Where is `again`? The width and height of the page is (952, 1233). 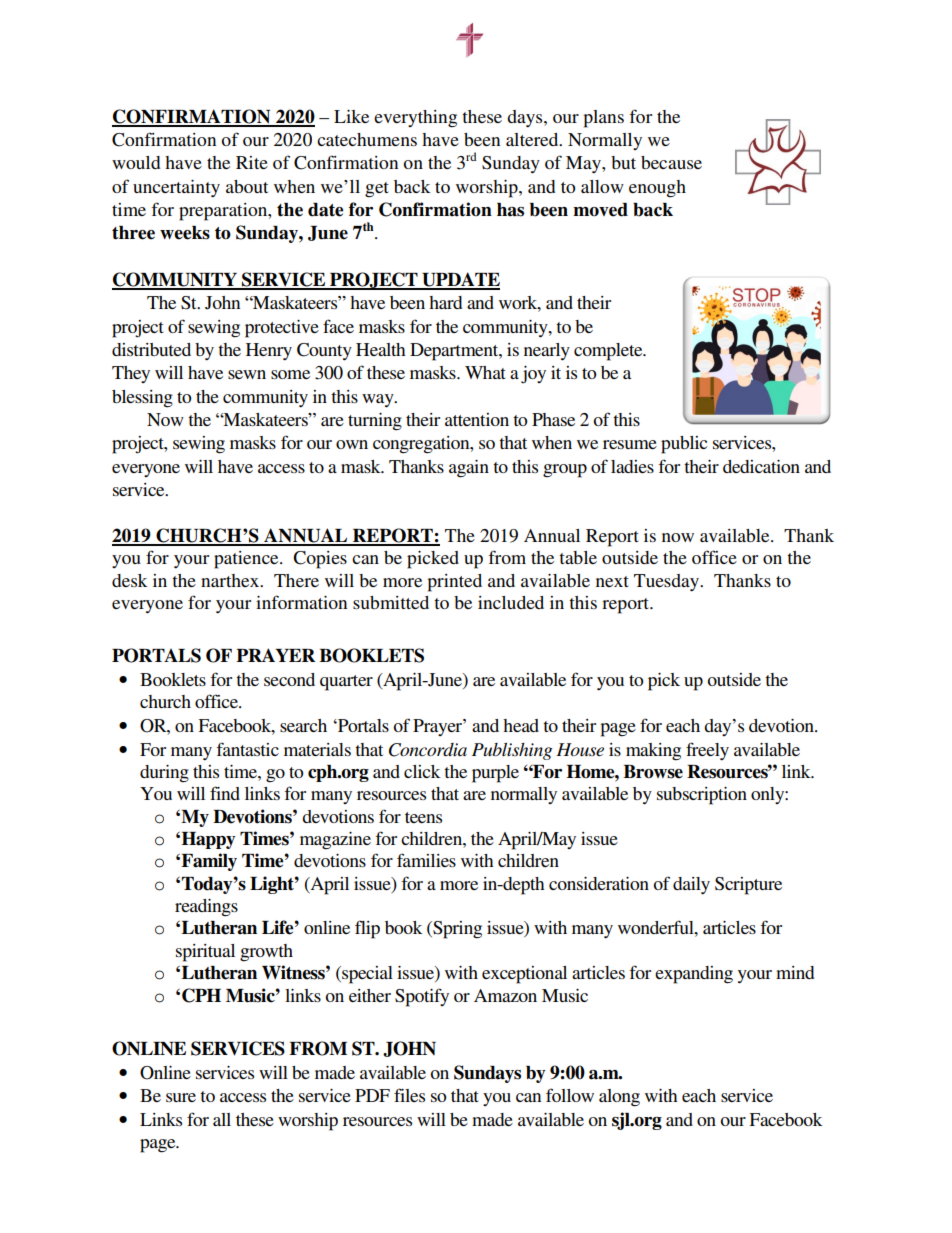
again is located at coordinates (469, 469).
